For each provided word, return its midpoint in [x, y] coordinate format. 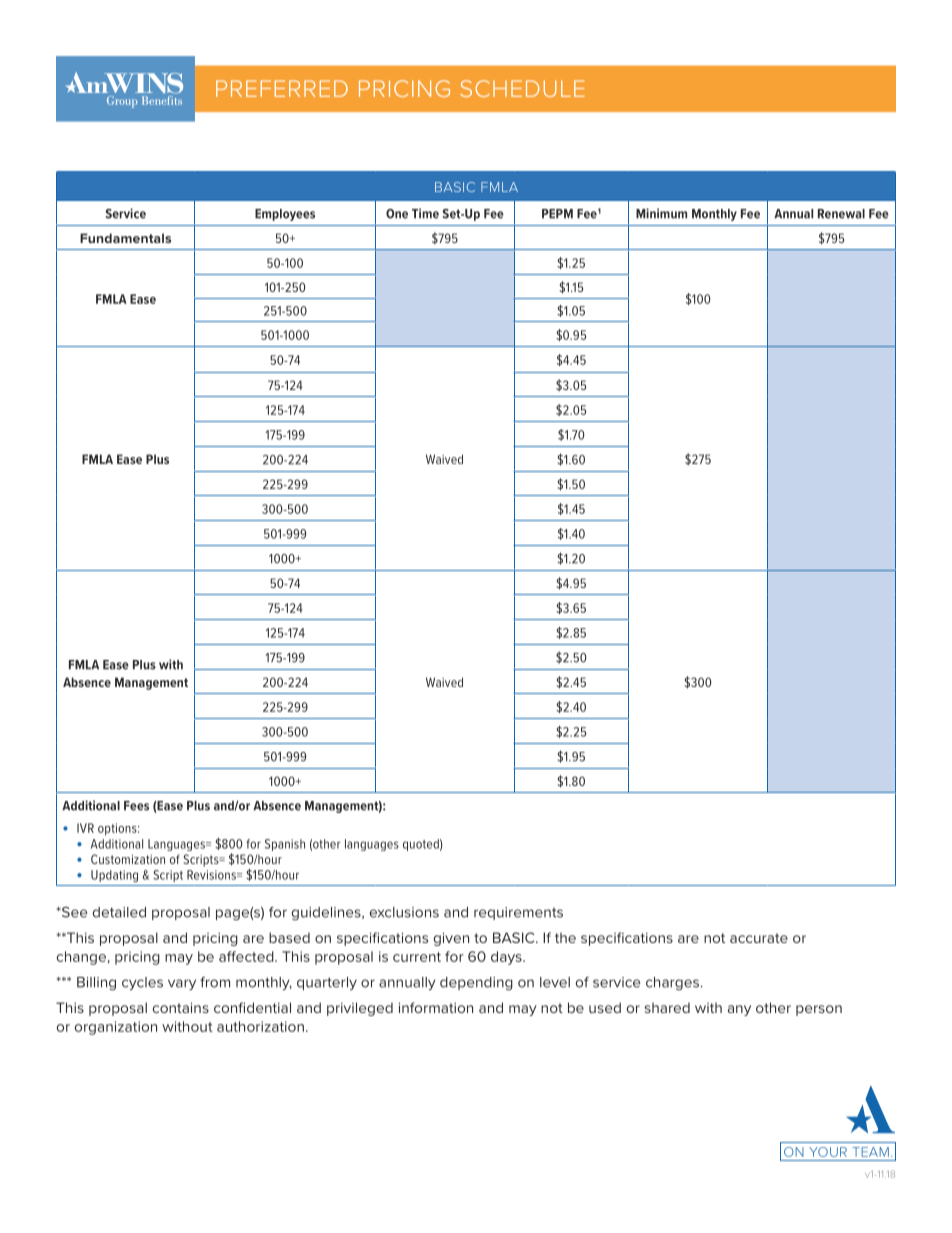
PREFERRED [282, 88]
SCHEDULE [522, 88]
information [436, 1007]
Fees [136, 806]
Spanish [285, 845]
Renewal [841, 214]
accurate [759, 938]
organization [116, 1028]
